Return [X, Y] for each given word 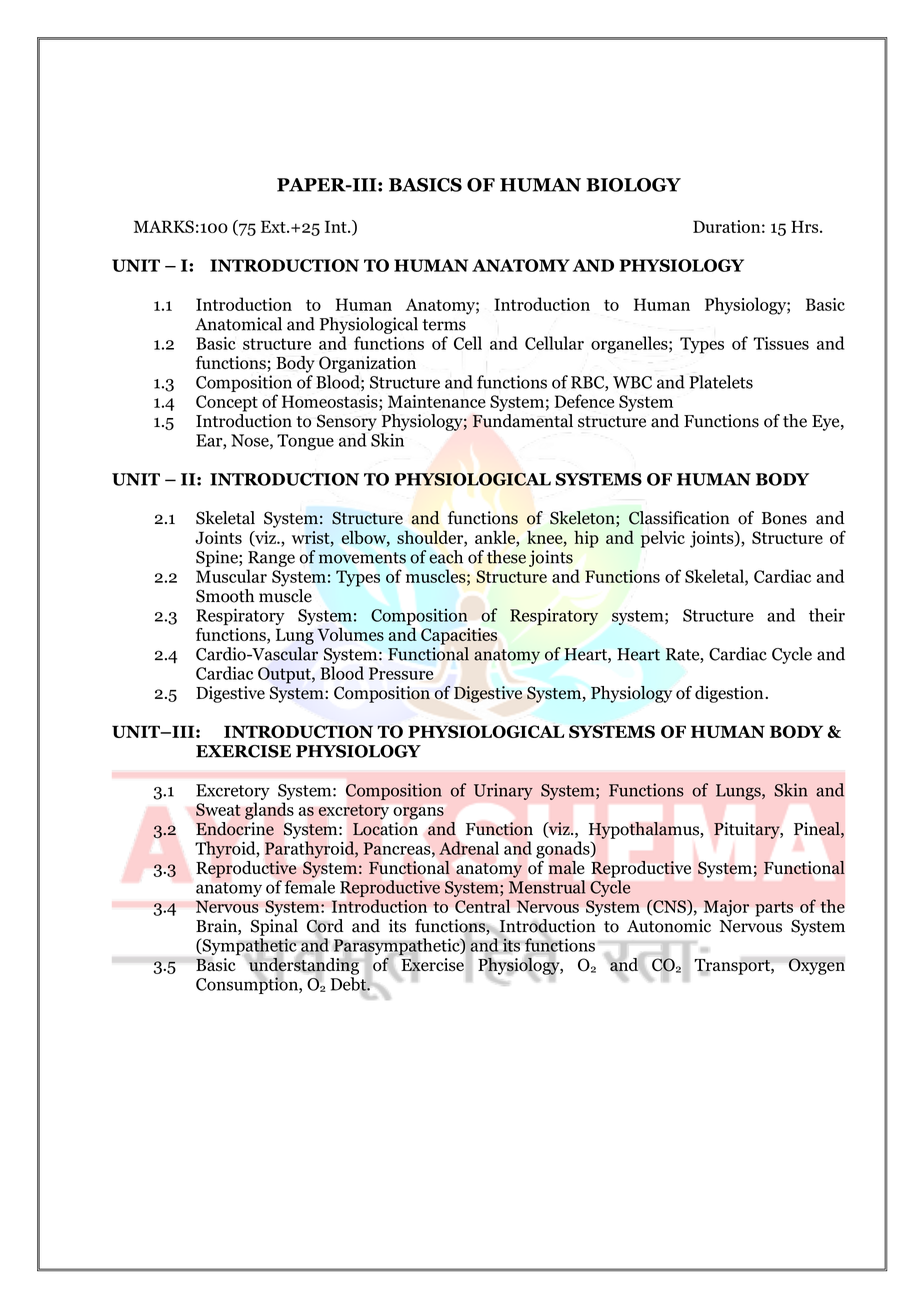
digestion [730, 694]
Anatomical [238, 324]
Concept [227, 403]
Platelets [721, 382]
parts [774, 909]
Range [271, 559]
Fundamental [523, 421]
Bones [784, 518]
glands [269, 811]
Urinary [503, 791]
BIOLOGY [633, 185]
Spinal [274, 927]
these [506, 557]
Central [482, 906]
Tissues [781, 343]
